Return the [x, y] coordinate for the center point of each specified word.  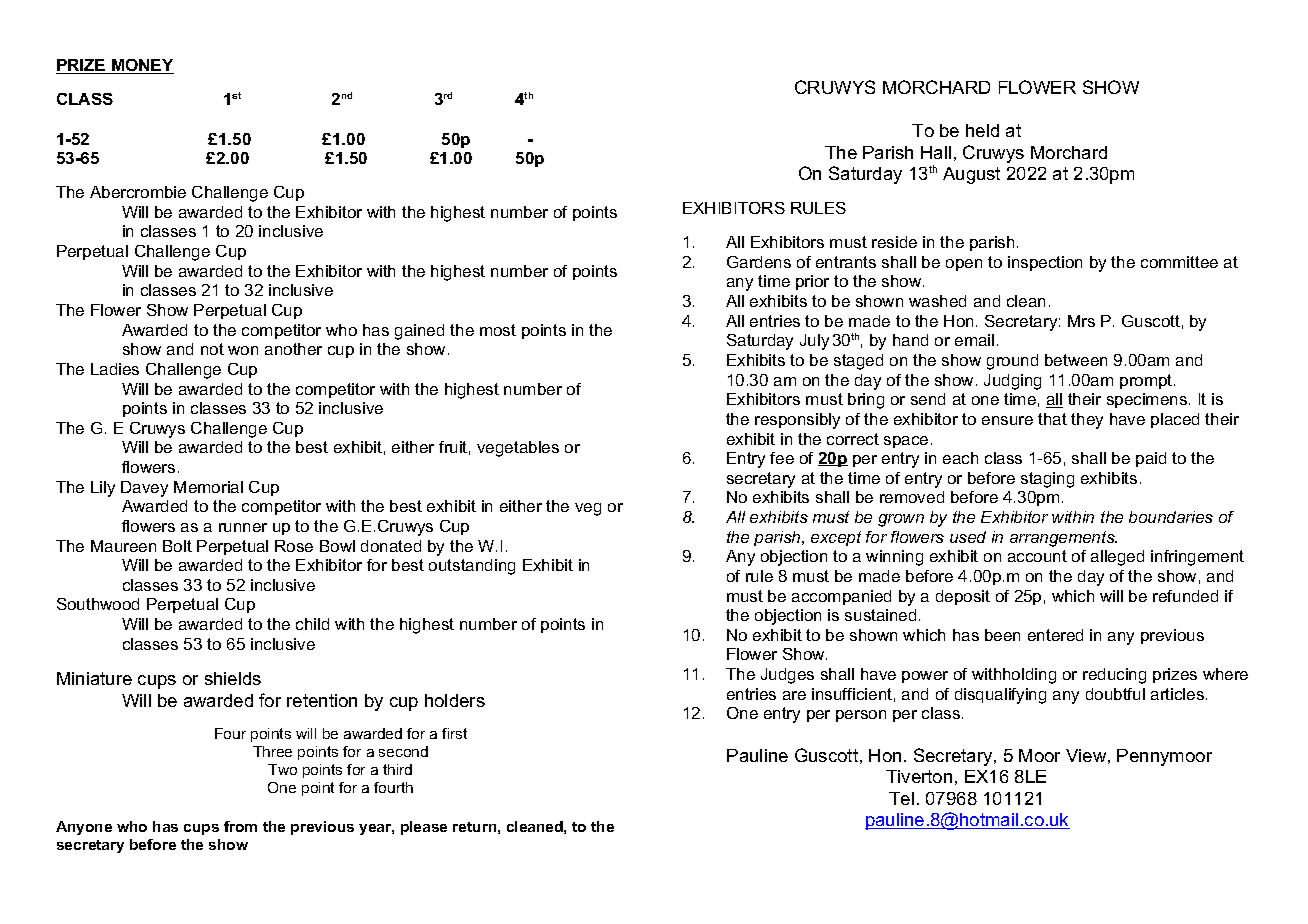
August [971, 175]
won [243, 350]
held [982, 130]
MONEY [142, 66]
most [498, 330]
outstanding [472, 567]
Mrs [1081, 321]
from [240, 826]
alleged [1117, 558]
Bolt [177, 546]
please [424, 828]
